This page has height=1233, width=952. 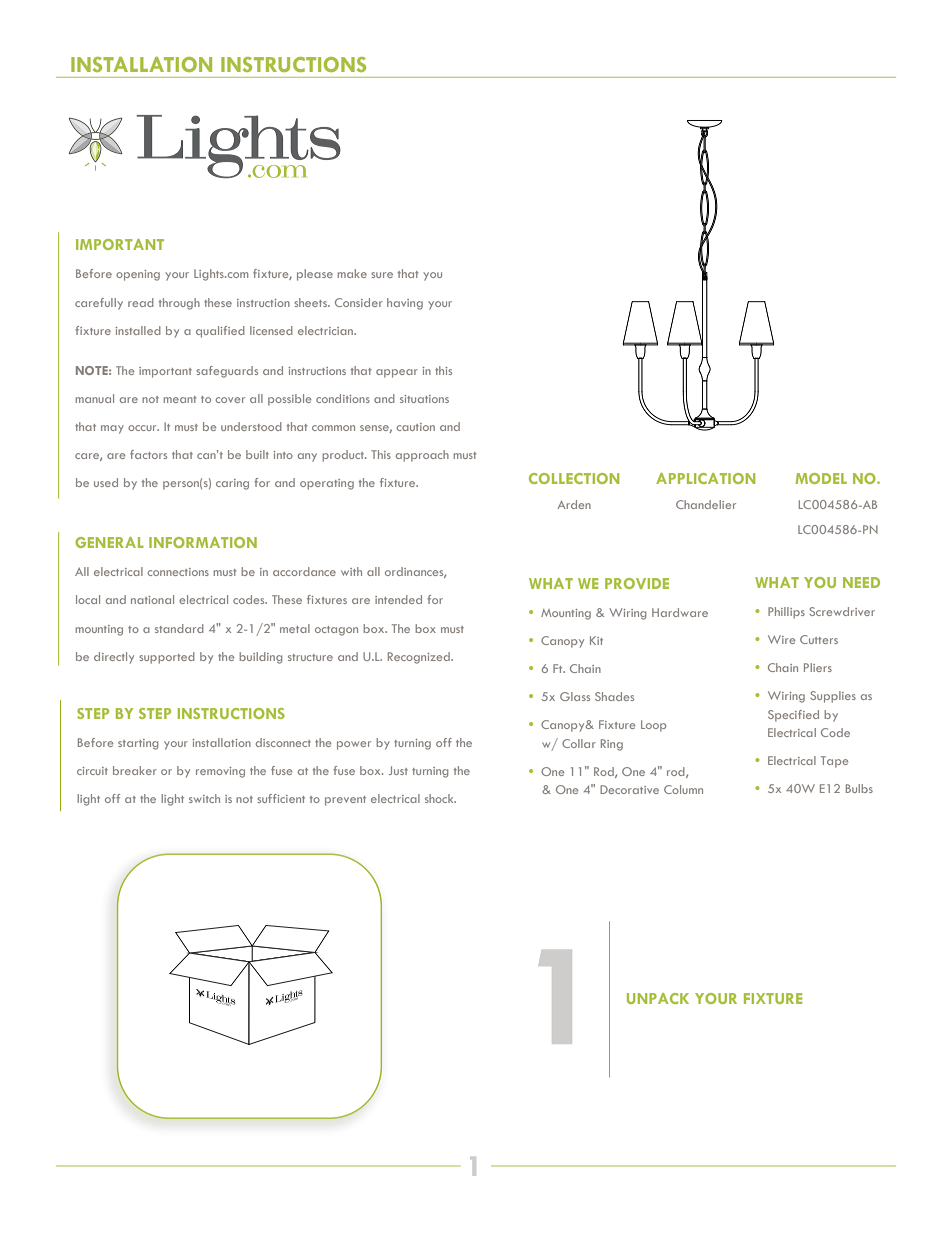 I want to click on standard, so click(x=179, y=628).
